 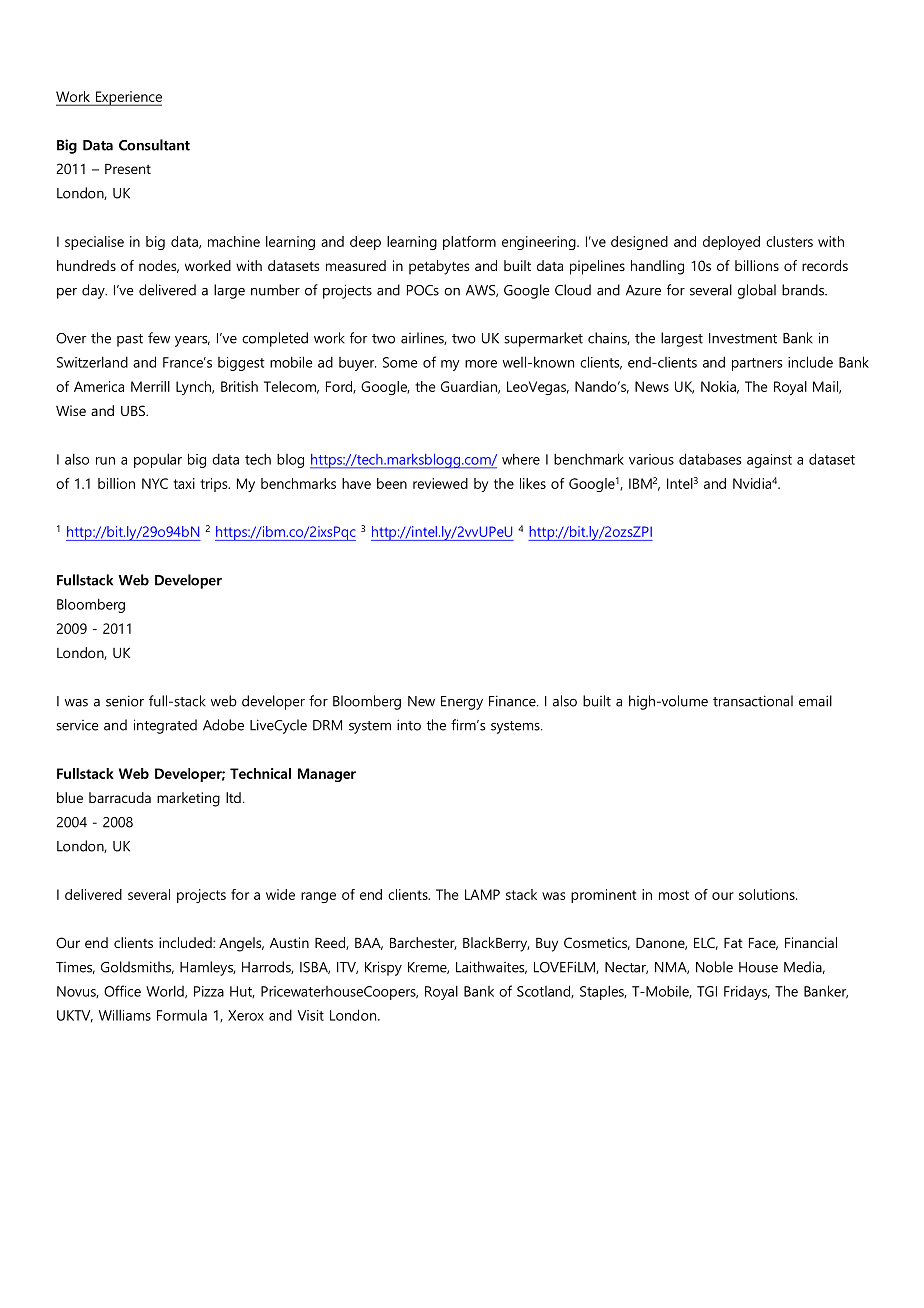 What do you see at coordinates (188, 799) in the screenshot?
I see `marketing` at bounding box center [188, 799].
